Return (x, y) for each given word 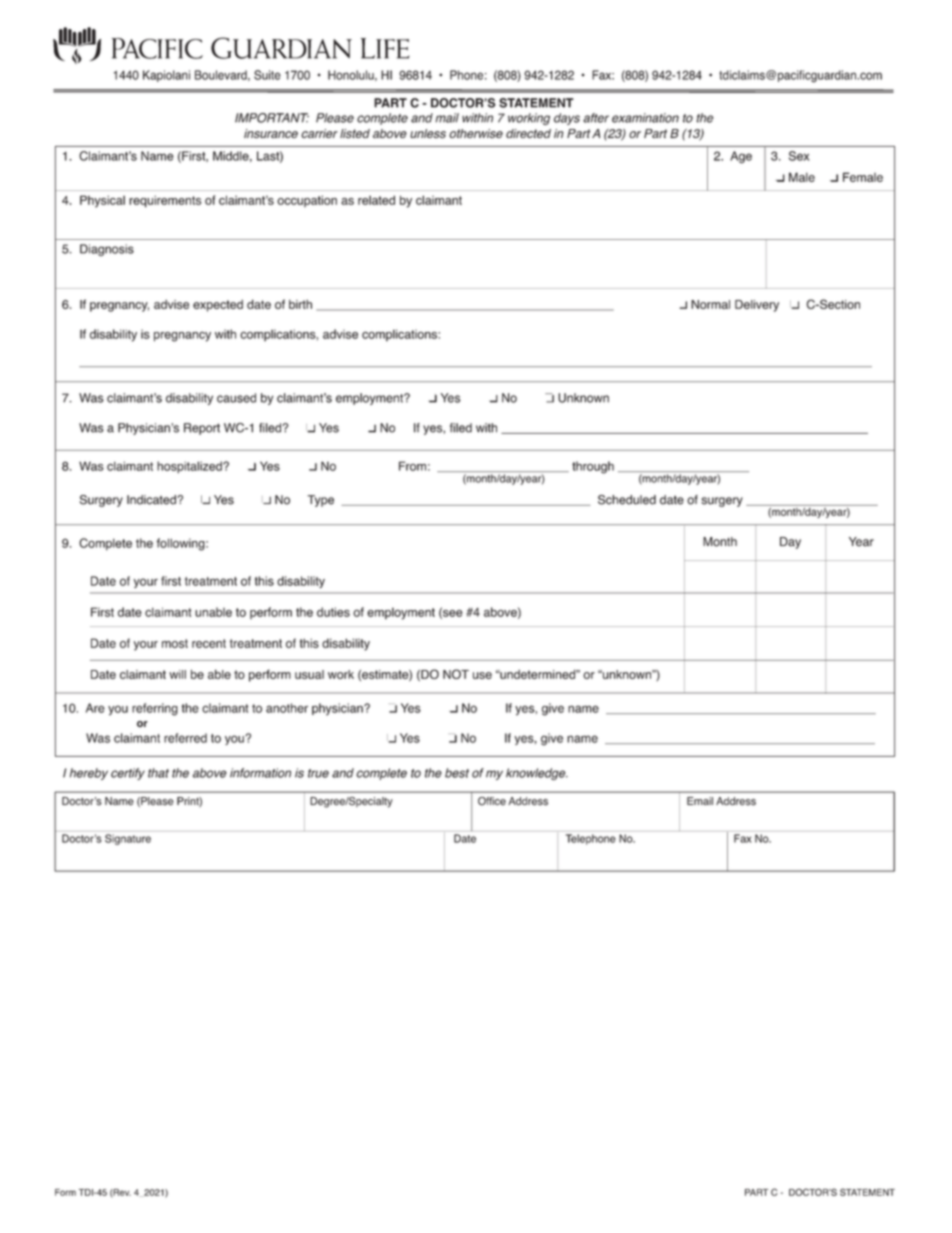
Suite (267, 75)
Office (492, 801)
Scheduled (627, 500)
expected (218, 306)
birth (300, 304)
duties (333, 612)
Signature (128, 839)
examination (645, 118)
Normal (710, 304)
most (175, 643)
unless (428, 133)
